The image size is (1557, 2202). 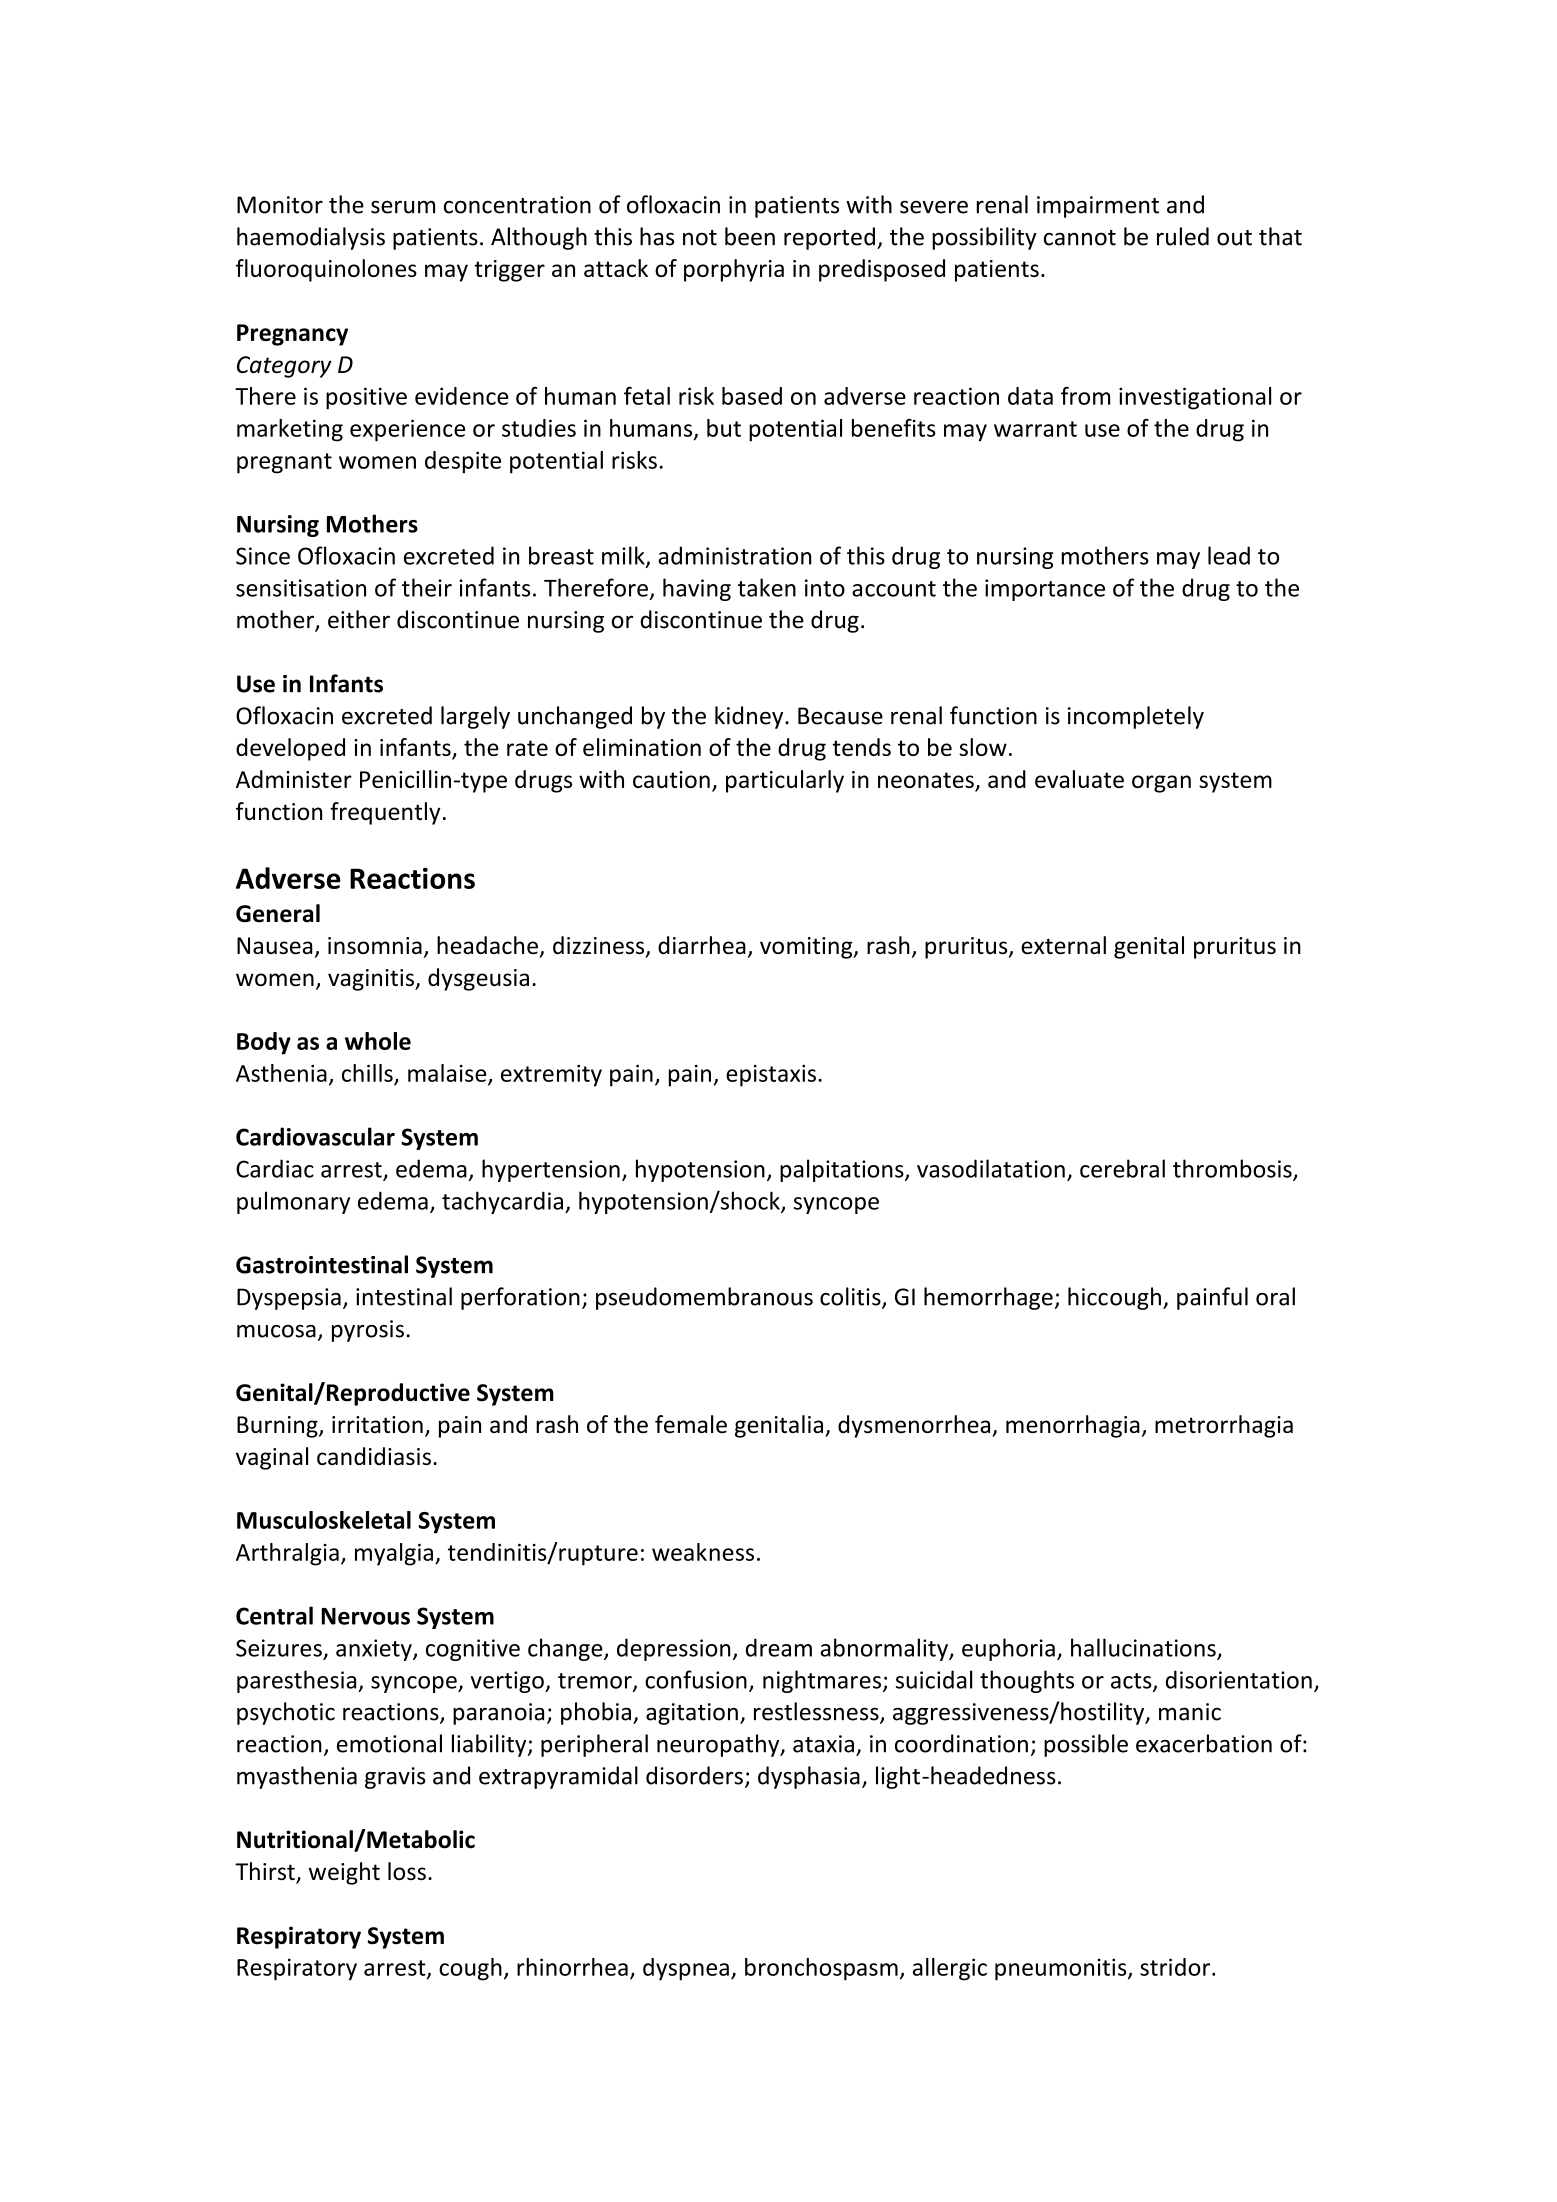 What do you see at coordinates (326, 270) in the screenshot?
I see `fluoroquinolones` at bounding box center [326, 270].
